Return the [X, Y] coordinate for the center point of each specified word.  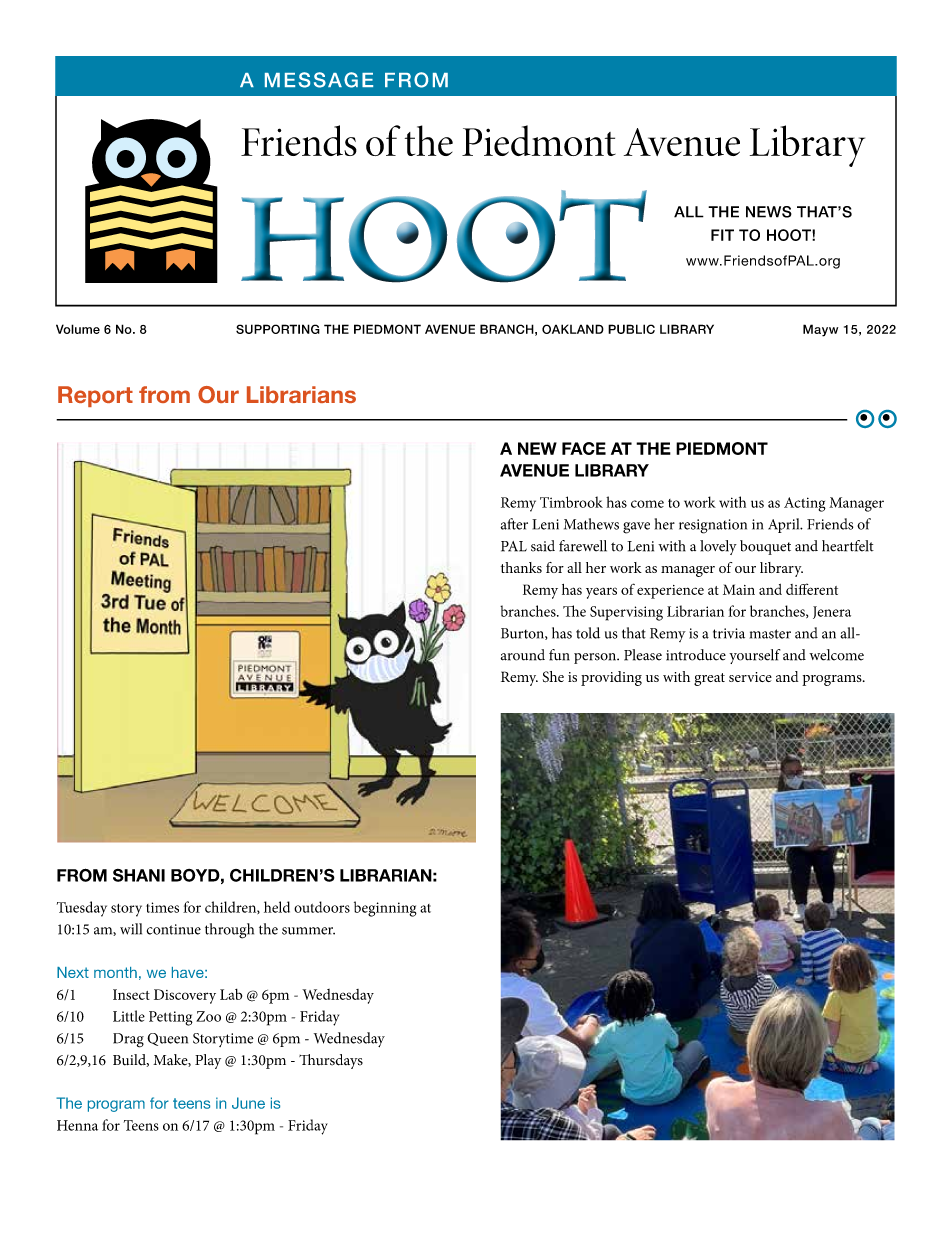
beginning [385, 909]
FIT [722, 235]
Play [208, 1061]
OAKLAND [573, 329]
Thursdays [331, 1061]
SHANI [139, 875]
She [553, 677]
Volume [78, 329]
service [750, 677]
